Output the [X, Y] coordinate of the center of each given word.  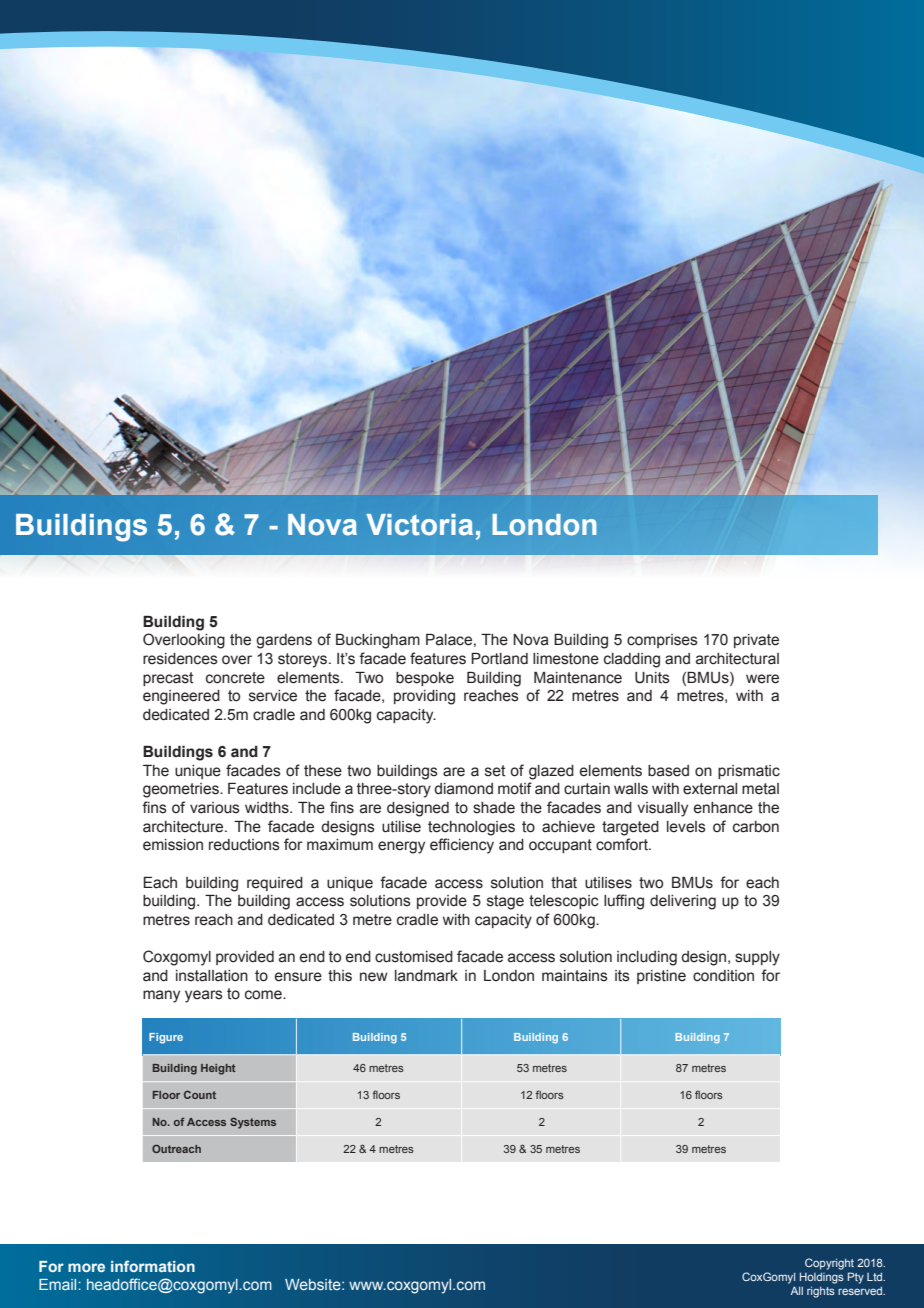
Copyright [829, 1264]
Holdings [822, 1278]
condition [723, 976]
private [756, 641]
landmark [426, 976]
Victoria [419, 525]
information [153, 1266]
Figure [166, 1038]
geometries [182, 790]
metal [760, 789]
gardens [284, 641]
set [495, 771]
